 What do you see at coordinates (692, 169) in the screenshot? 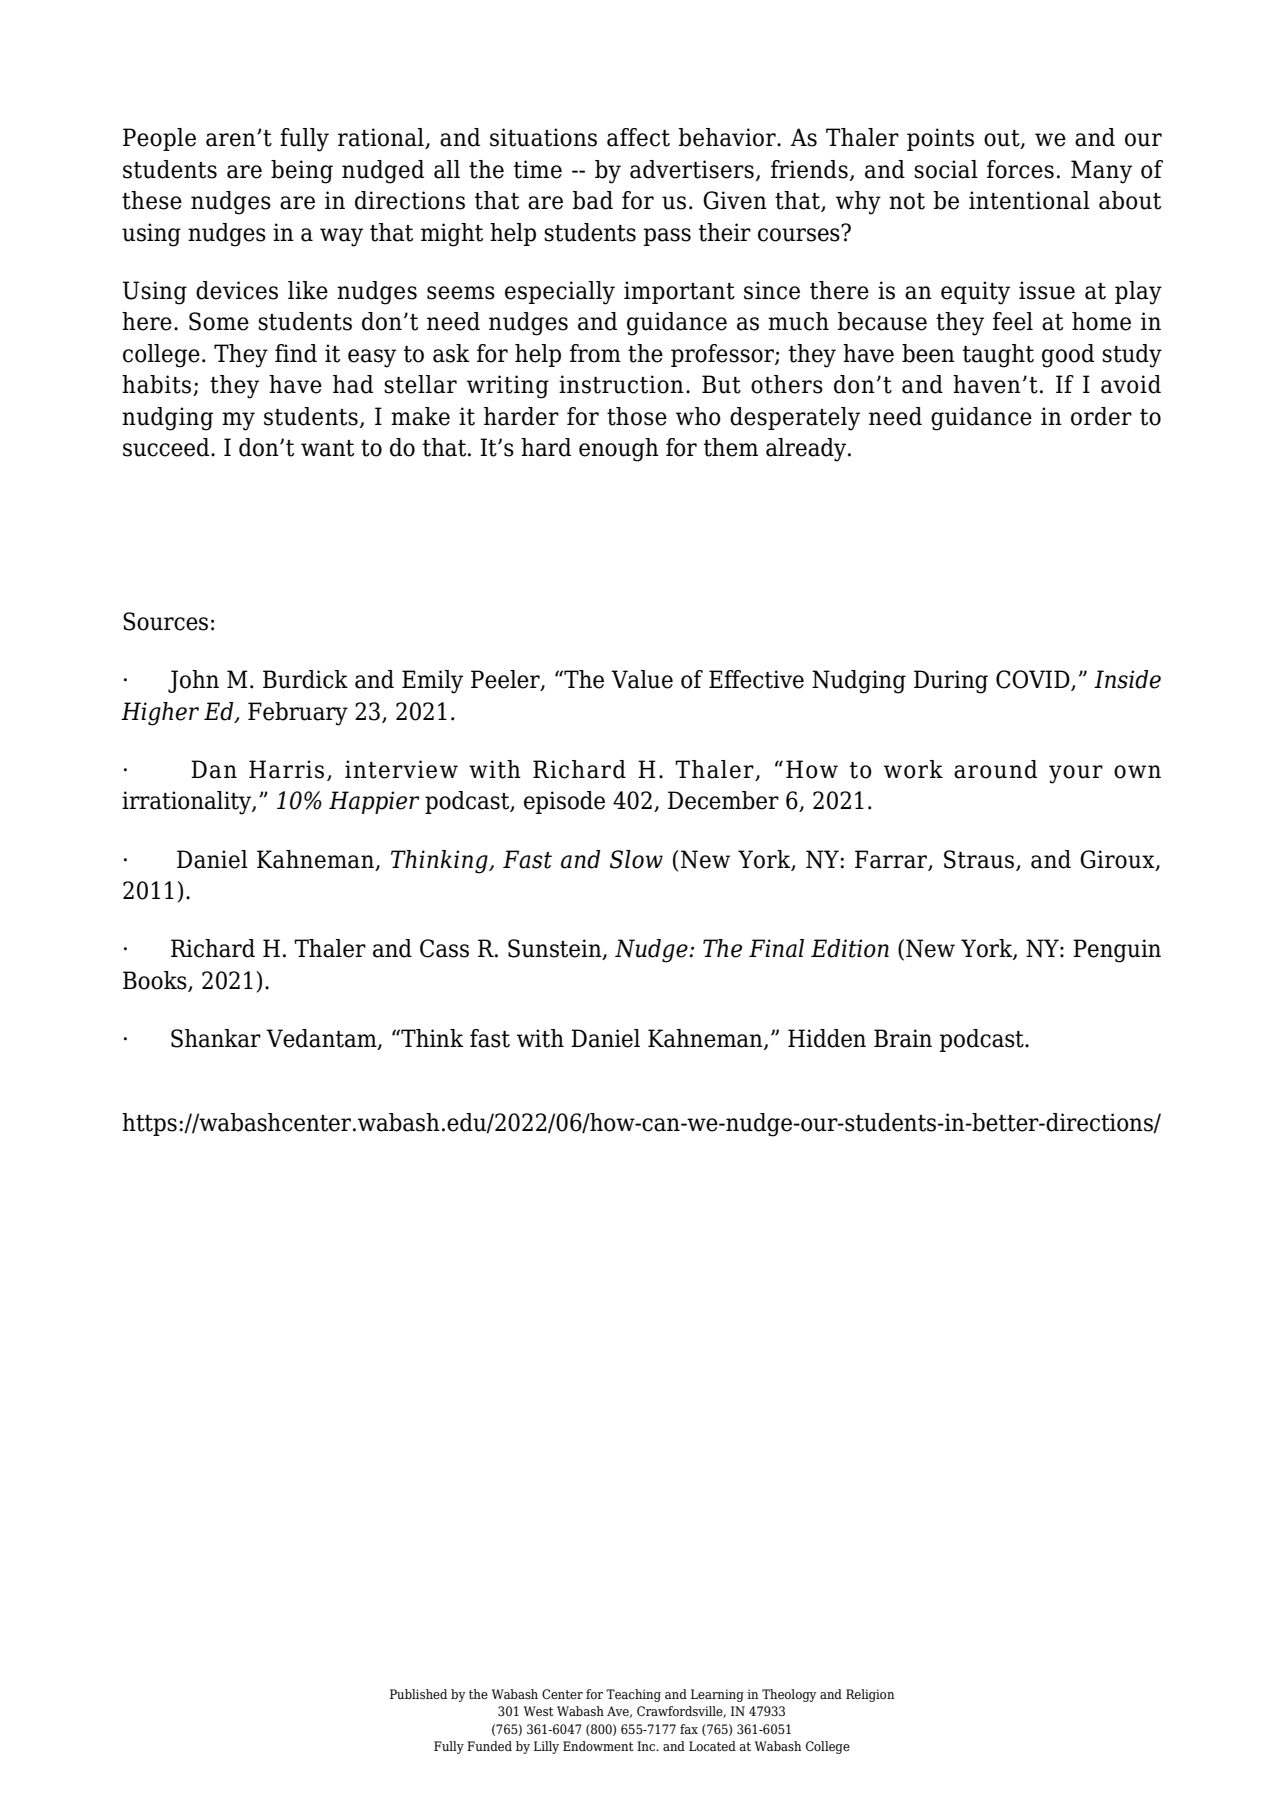
I see `advertisers` at bounding box center [692, 169].
